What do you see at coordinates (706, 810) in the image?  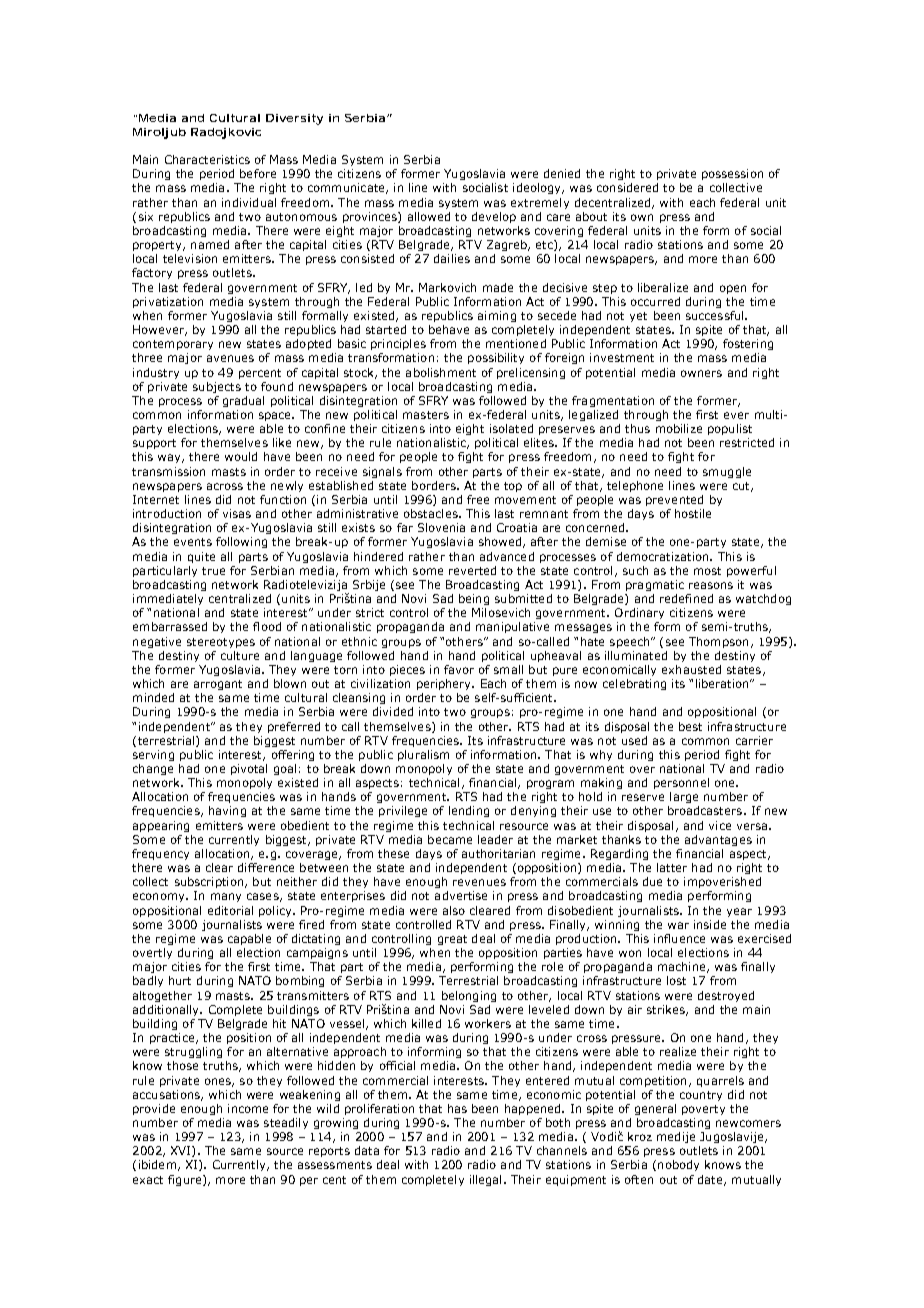 I see `broadcasters` at bounding box center [706, 810].
